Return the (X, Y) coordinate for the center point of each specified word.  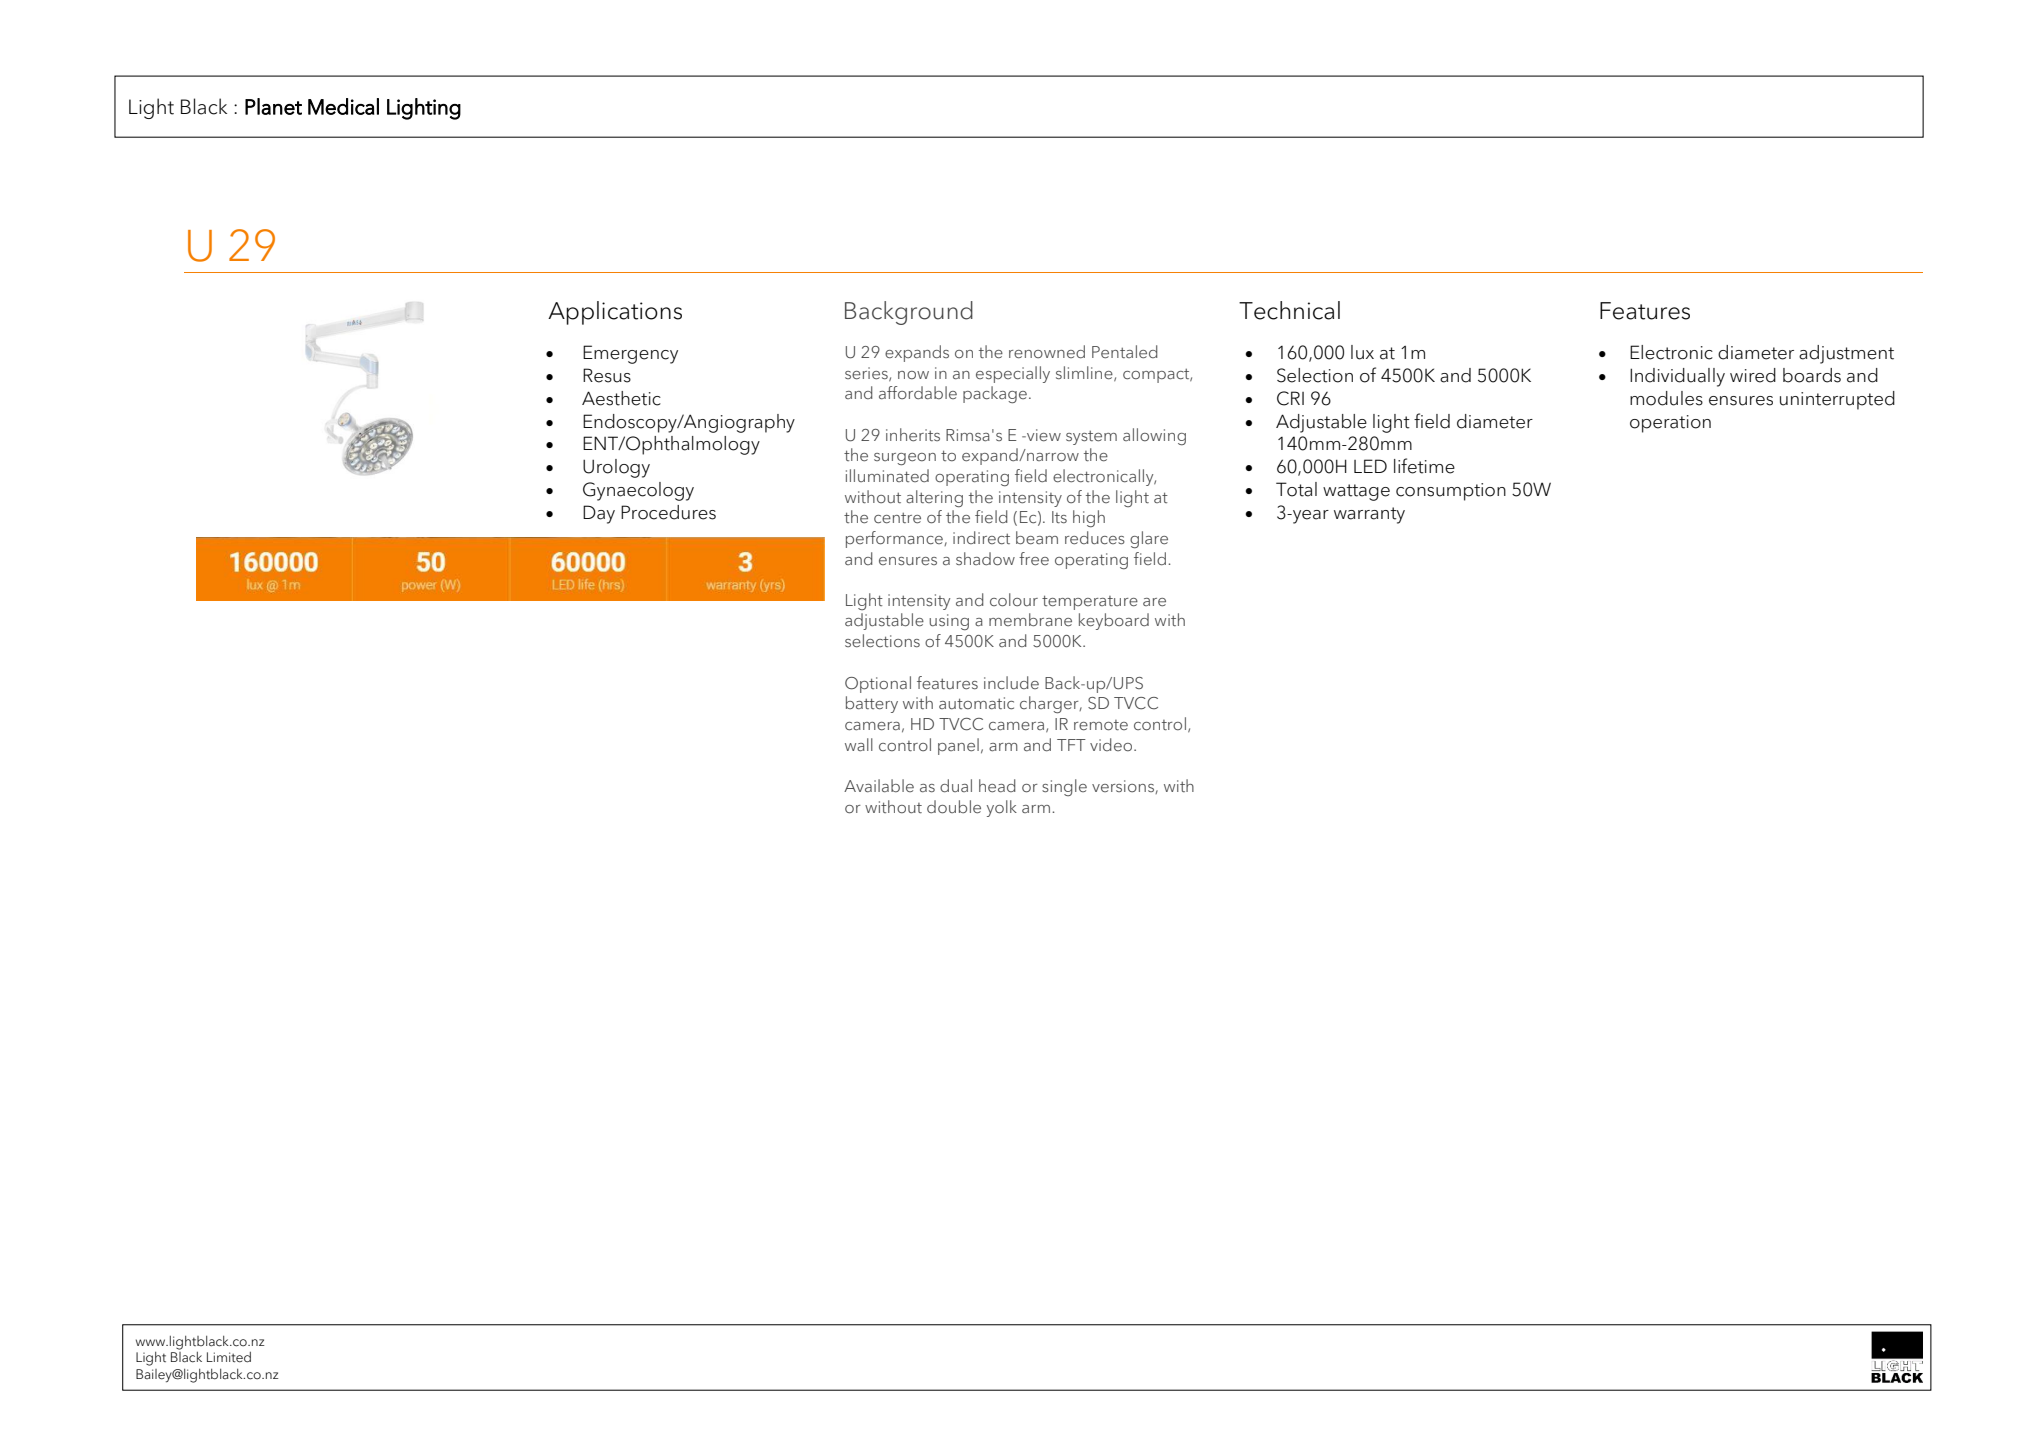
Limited (229, 1357)
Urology (616, 468)
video (1112, 744)
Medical (343, 106)
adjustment (1846, 354)
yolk (1002, 808)
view (1043, 435)
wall (859, 744)
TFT (1071, 745)
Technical (1289, 310)
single (1064, 787)
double (954, 807)
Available (879, 785)
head (997, 786)
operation (1670, 424)
